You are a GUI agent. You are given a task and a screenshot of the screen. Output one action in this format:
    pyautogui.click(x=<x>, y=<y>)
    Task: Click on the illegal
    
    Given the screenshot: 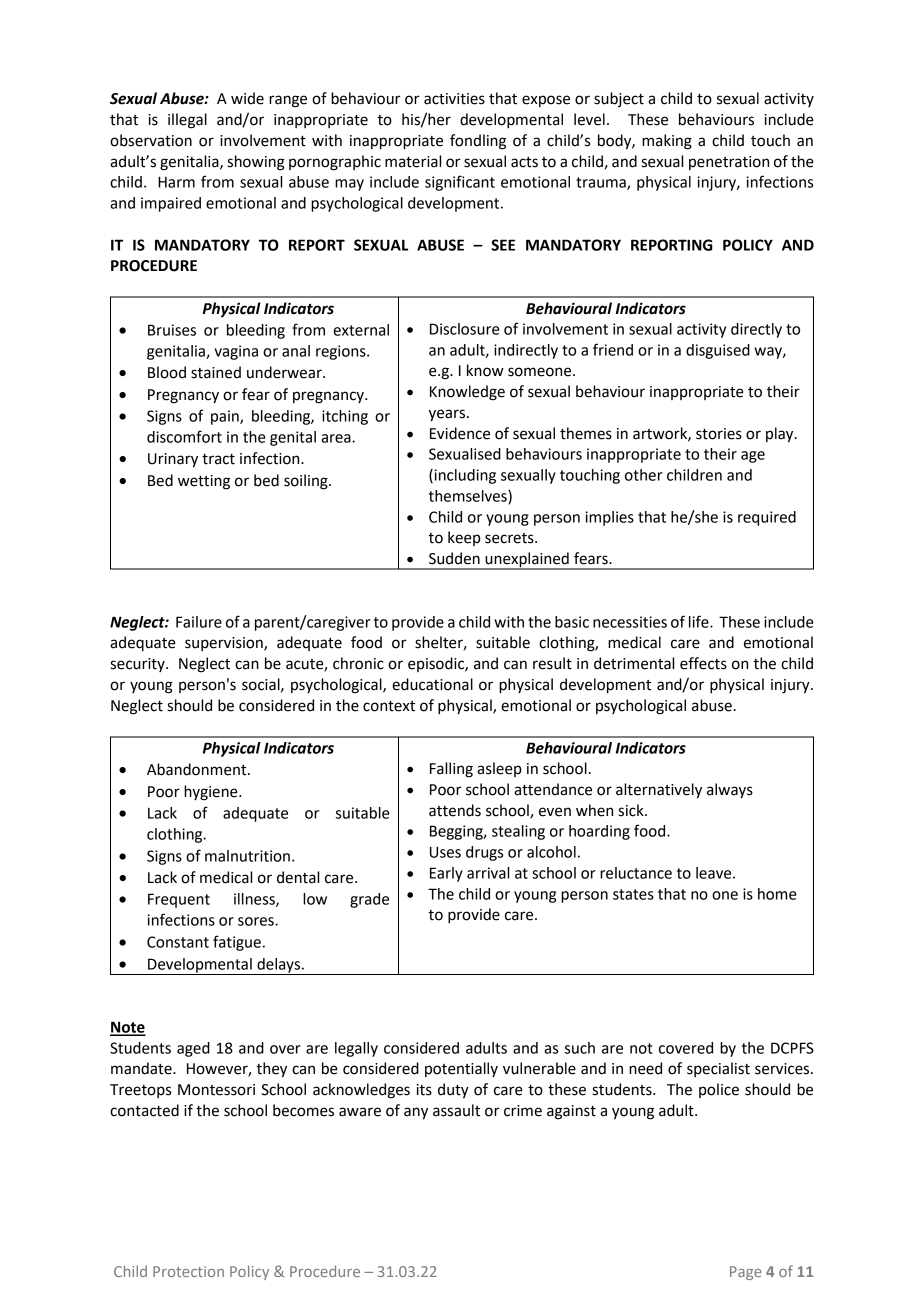 What is the action you would take?
    pyautogui.click(x=187, y=121)
